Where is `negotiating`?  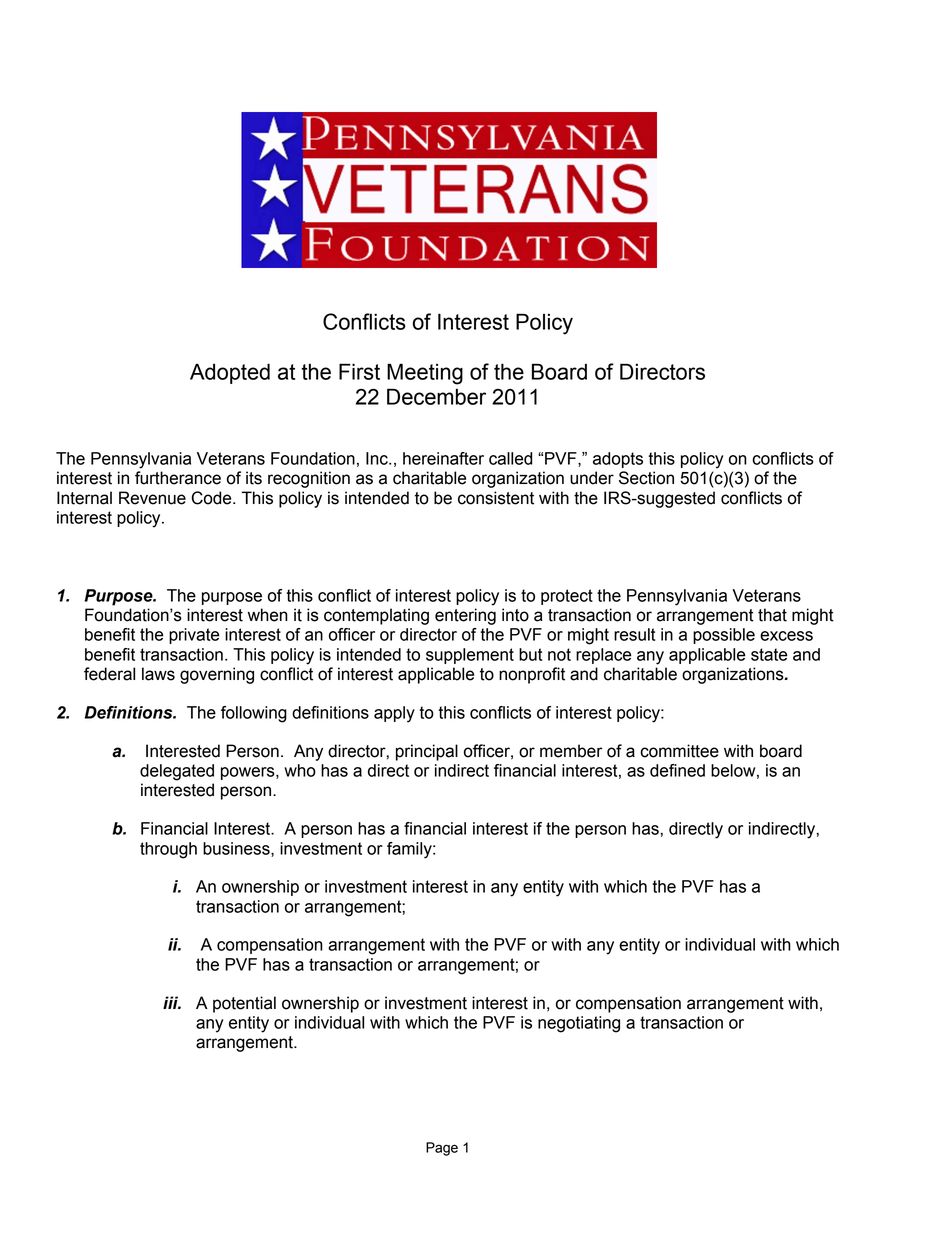
negotiating is located at coordinates (579, 1024).
